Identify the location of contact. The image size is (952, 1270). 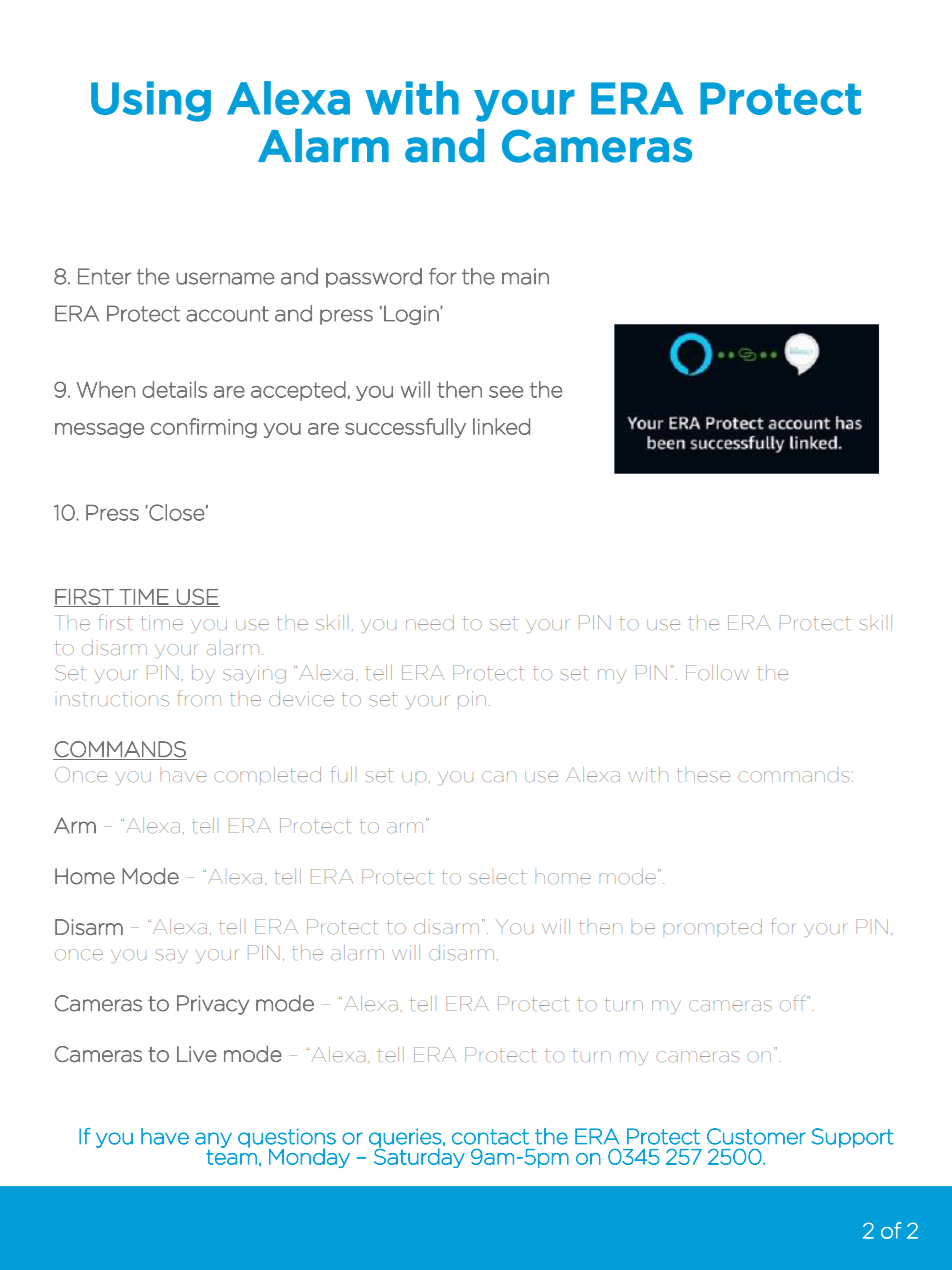
(490, 1137).
